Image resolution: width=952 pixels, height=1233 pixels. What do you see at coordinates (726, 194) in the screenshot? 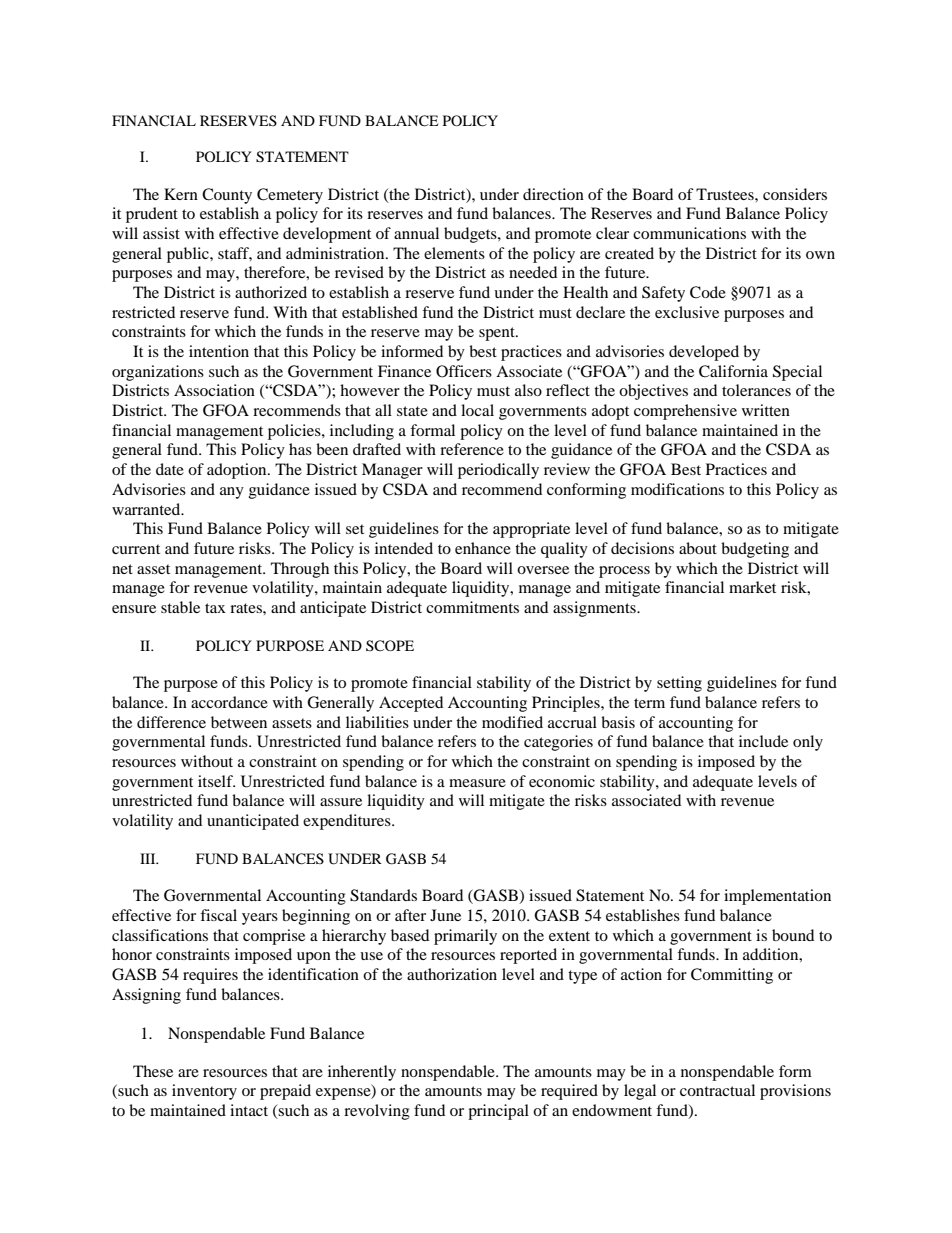
I see `Trustees` at bounding box center [726, 194].
